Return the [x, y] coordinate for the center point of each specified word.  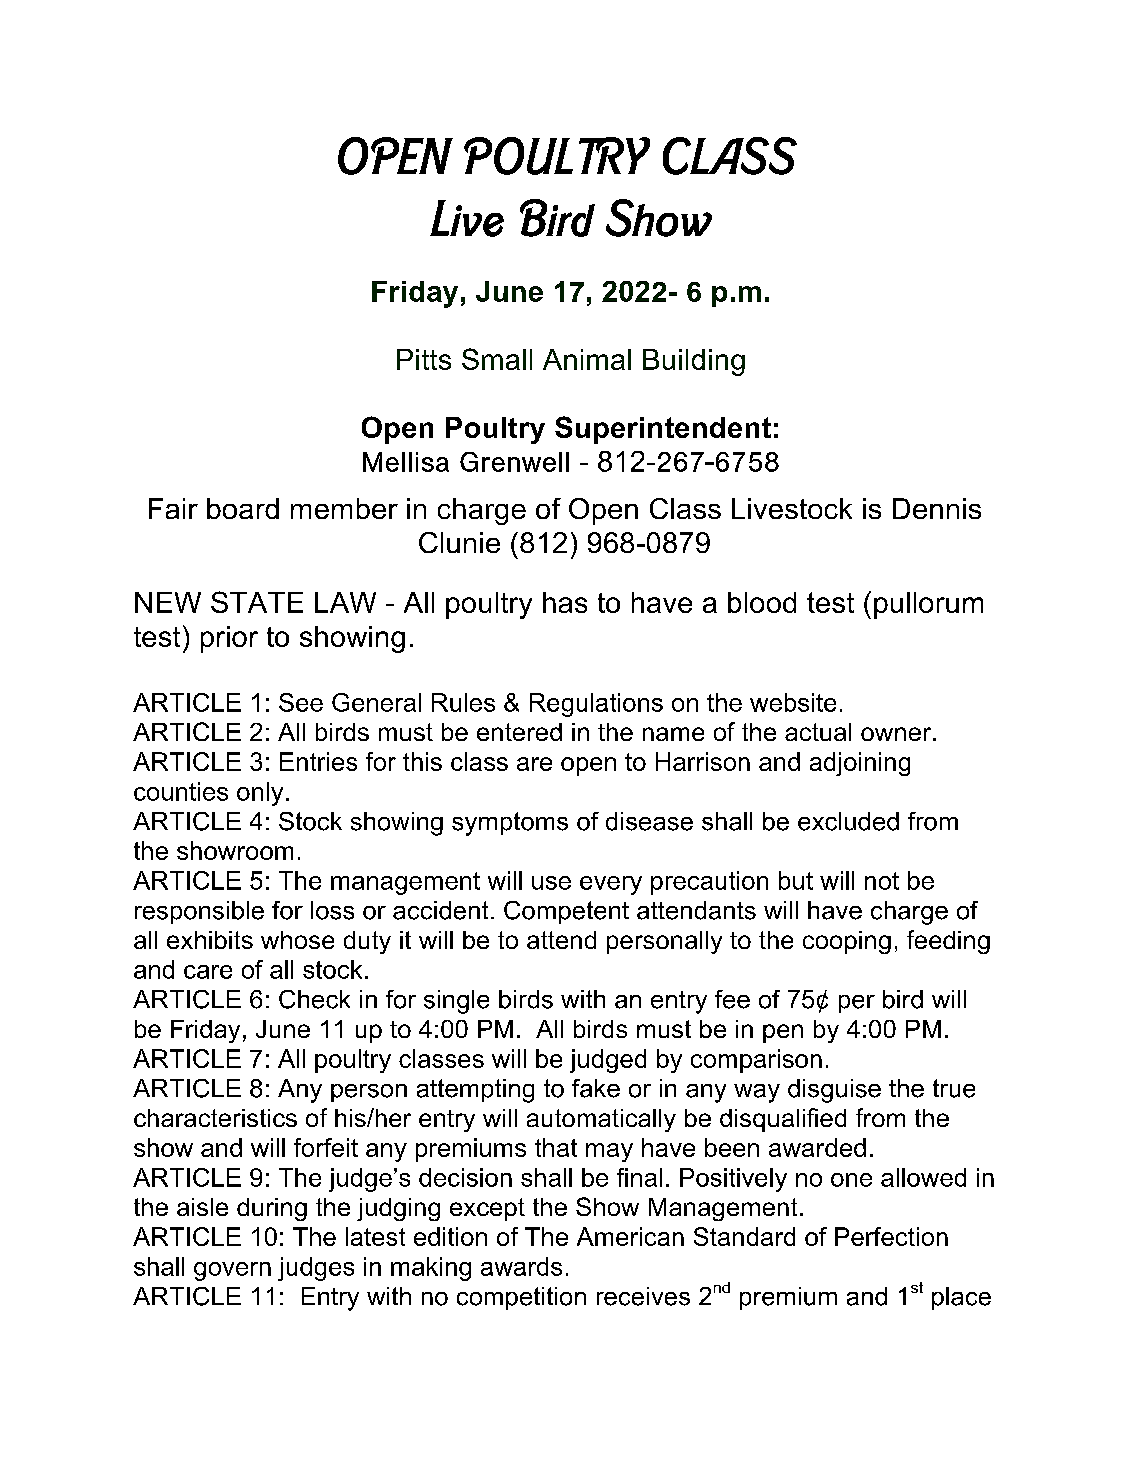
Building [694, 362]
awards [521, 1266]
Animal [587, 359]
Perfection [891, 1236]
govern [232, 1271]
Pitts [424, 359]
